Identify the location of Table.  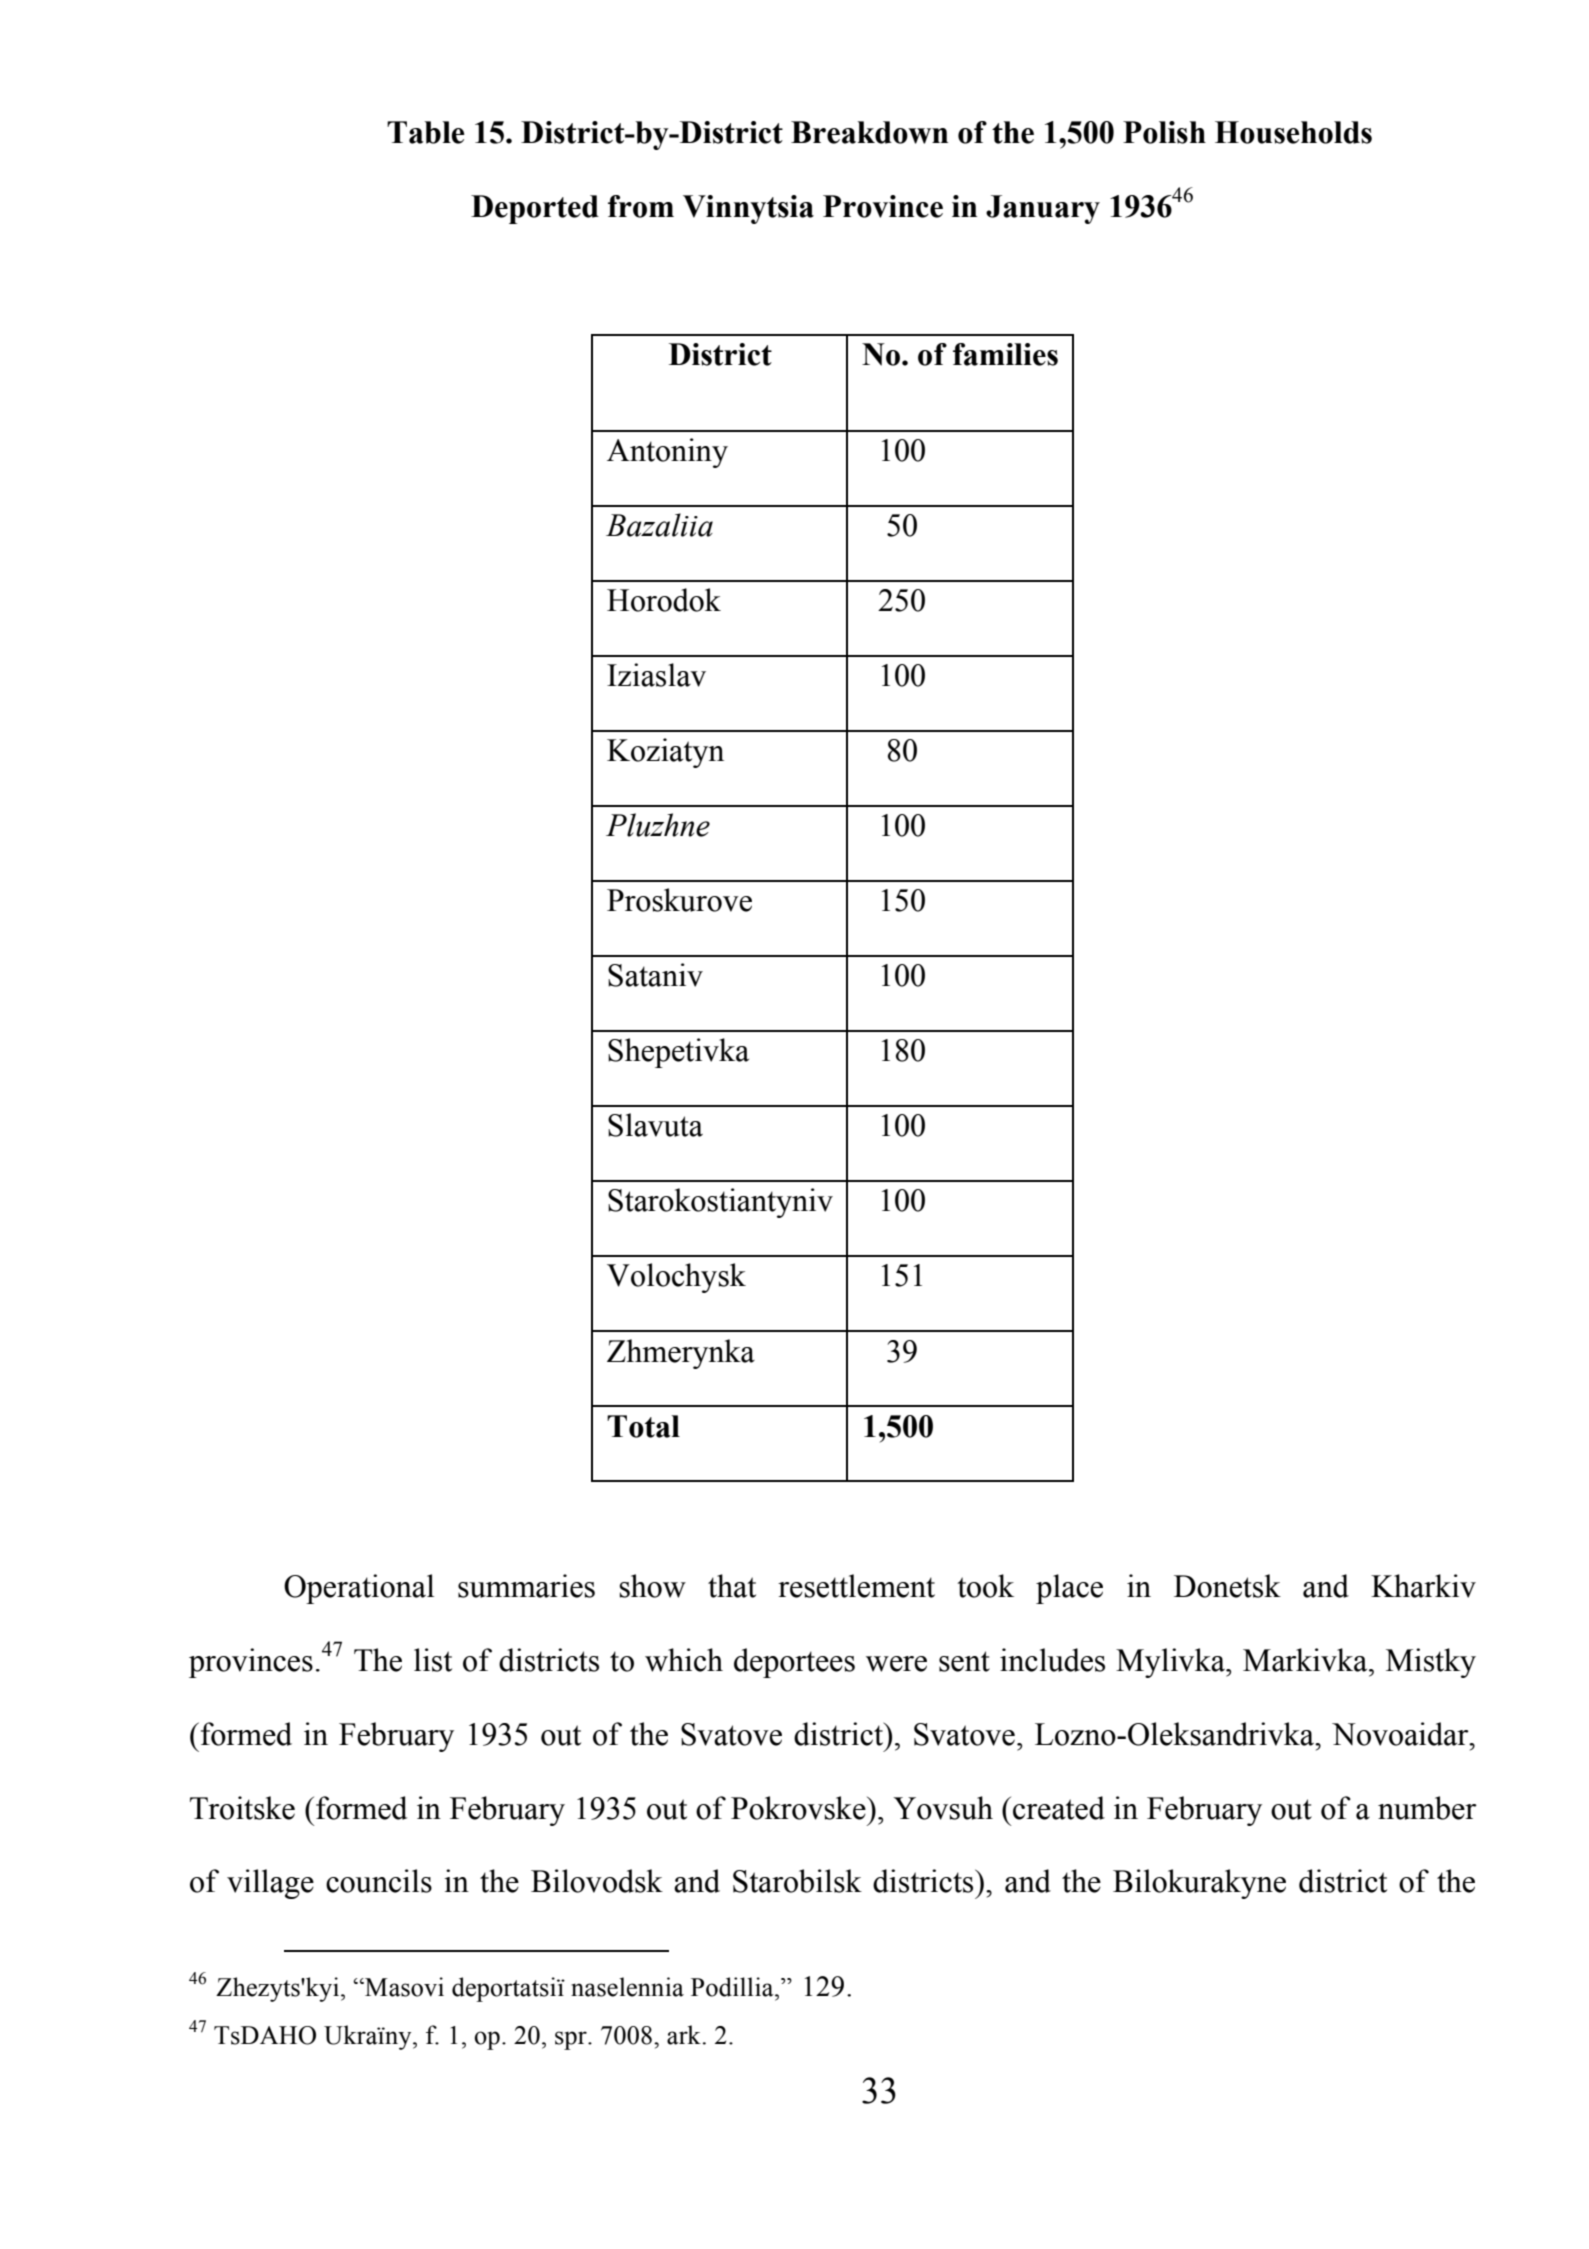
(426, 132).
